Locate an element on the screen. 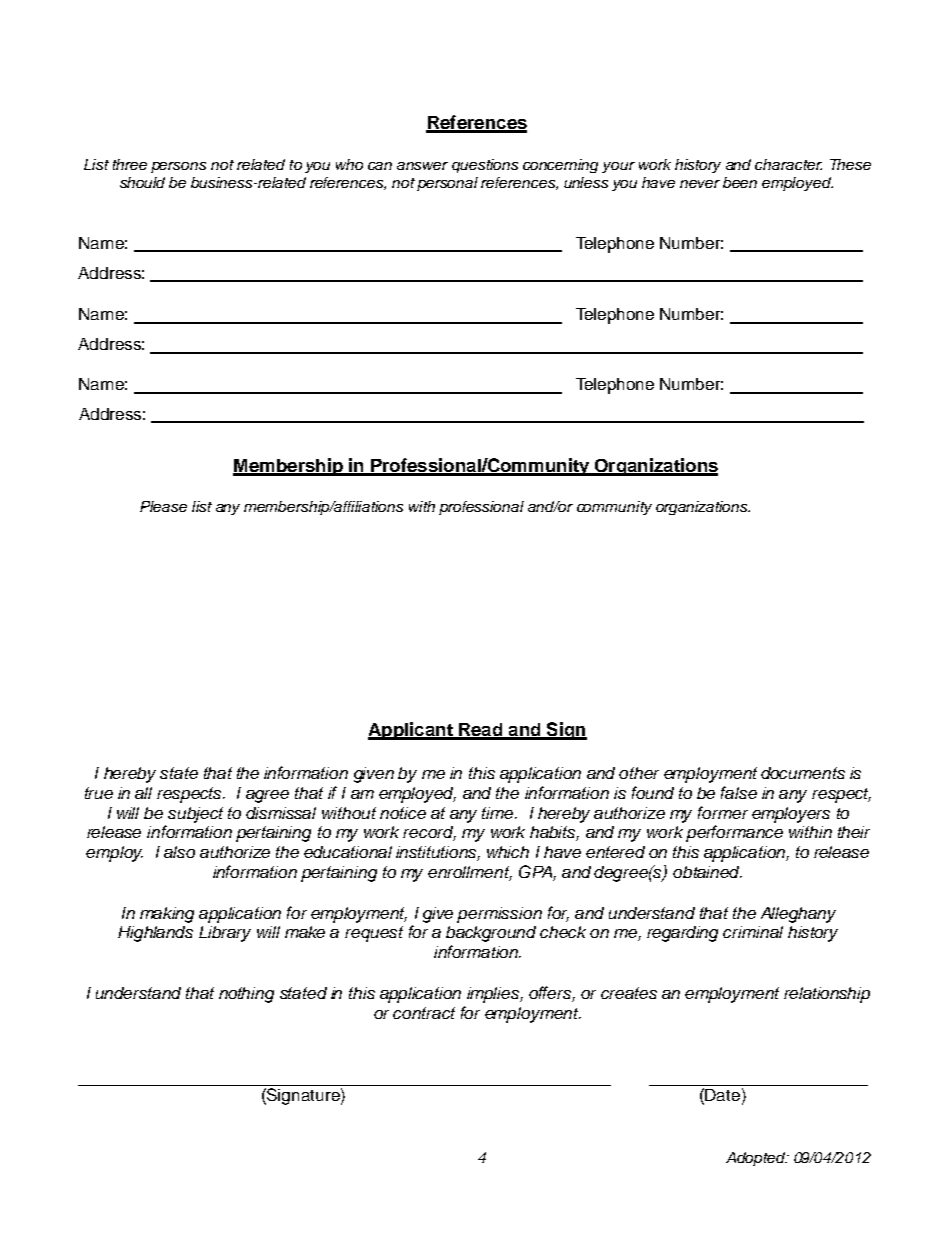 Image resolution: width=952 pixels, height=1233 pixels. enrollment is located at coordinates (470, 873).
